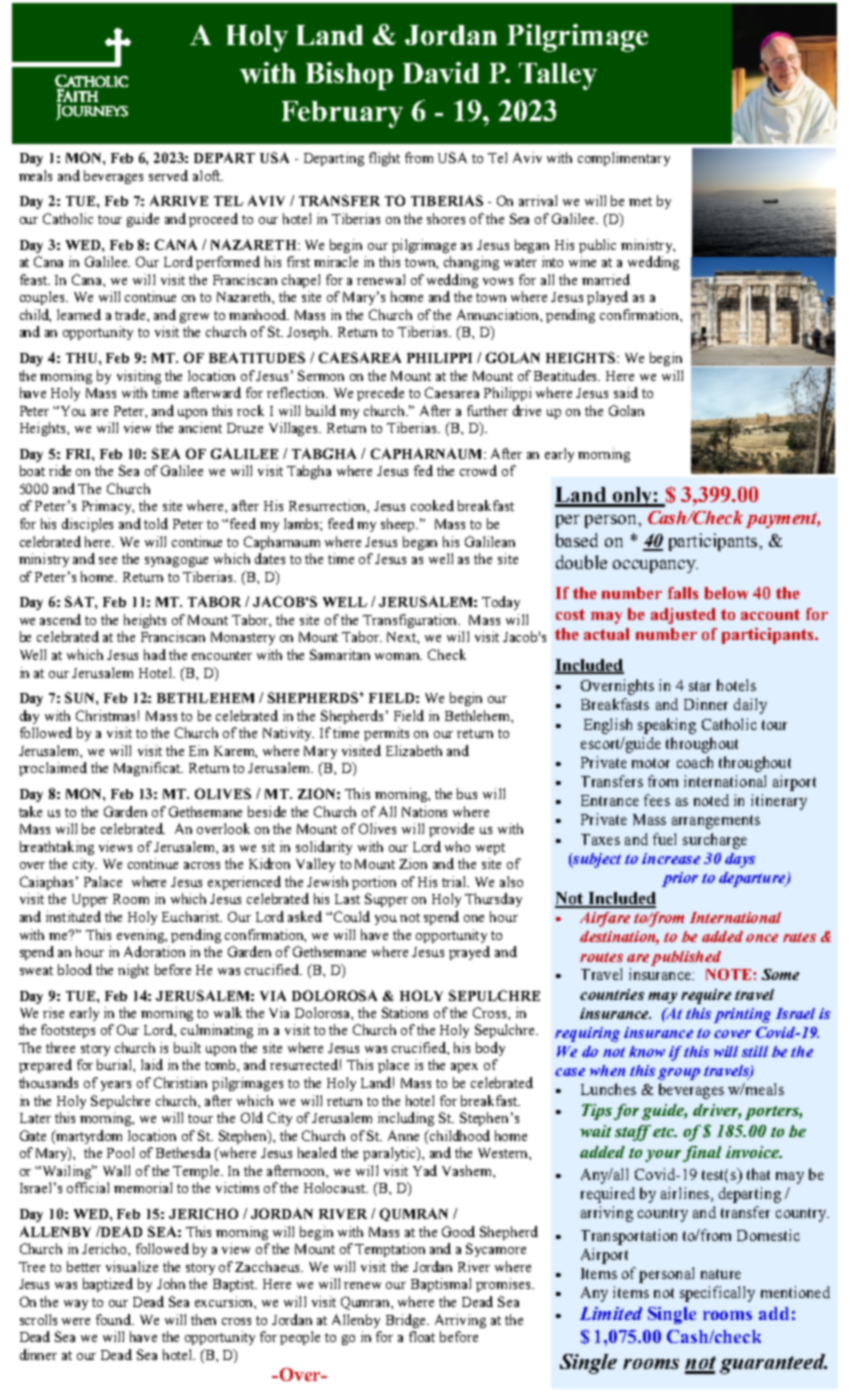 The width and height of the screenshot is (849, 1400). What do you see at coordinates (441, 72) in the screenshot?
I see `David` at bounding box center [441, 72].
